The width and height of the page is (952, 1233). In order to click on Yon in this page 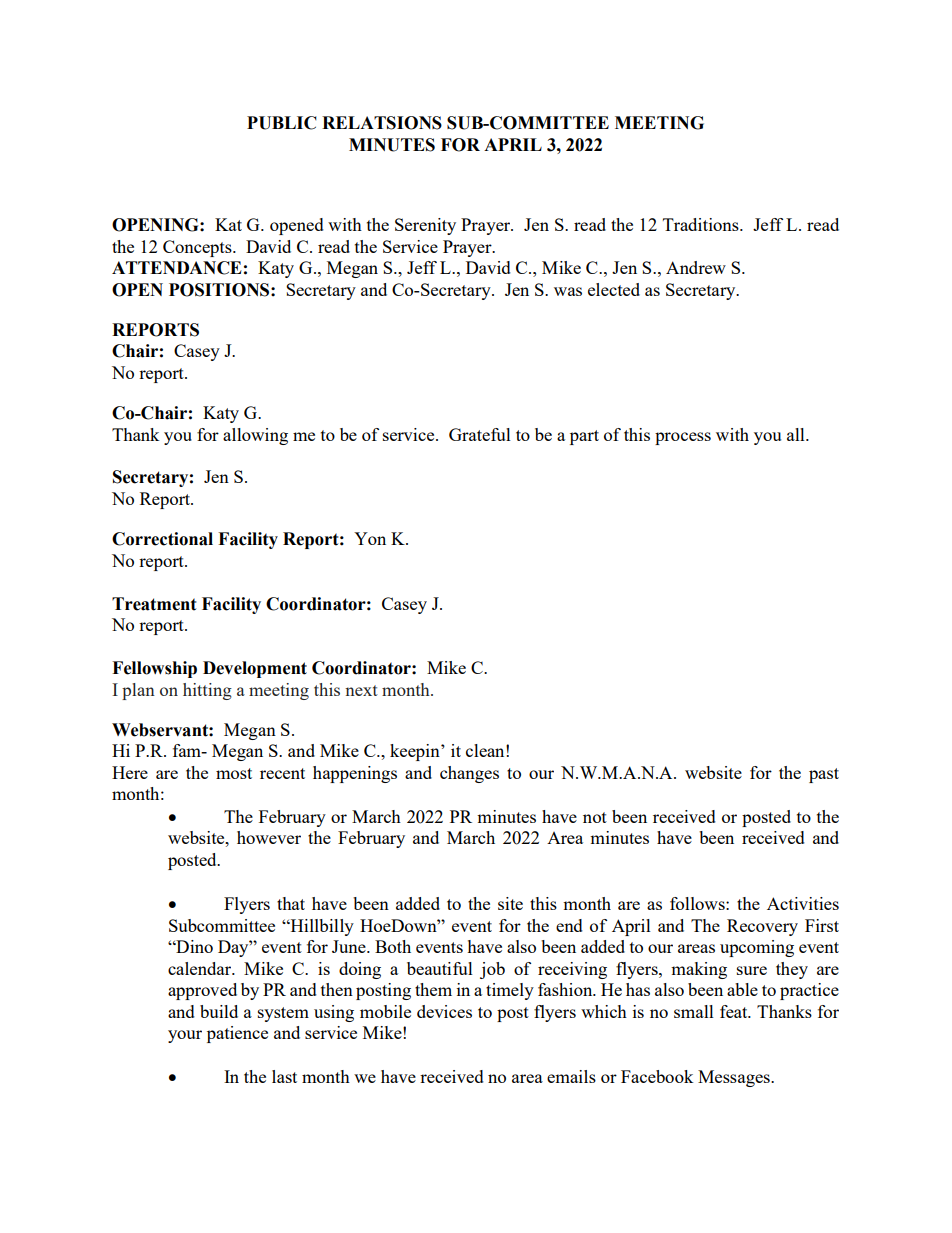, I will do `click(370, 538)`.
